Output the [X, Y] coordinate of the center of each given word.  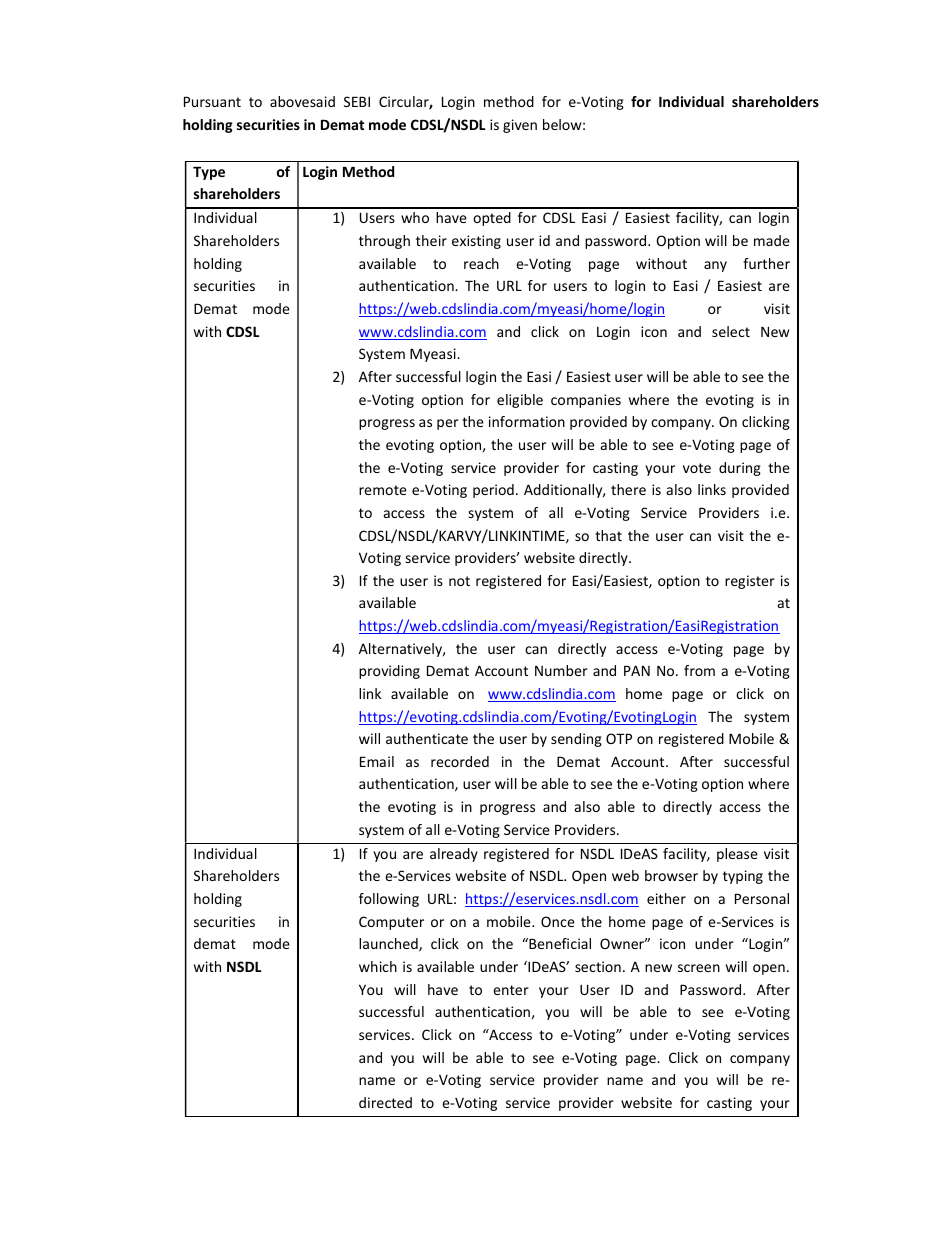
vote [697, 468]
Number [561, 670]
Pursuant [212, 101]
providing [389, 672]
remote [383, 490]
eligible [520, 401]
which [378, 966]
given [520, 126]
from [699, 670]
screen [699, 968]
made [772, 240]
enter [511, 990]
